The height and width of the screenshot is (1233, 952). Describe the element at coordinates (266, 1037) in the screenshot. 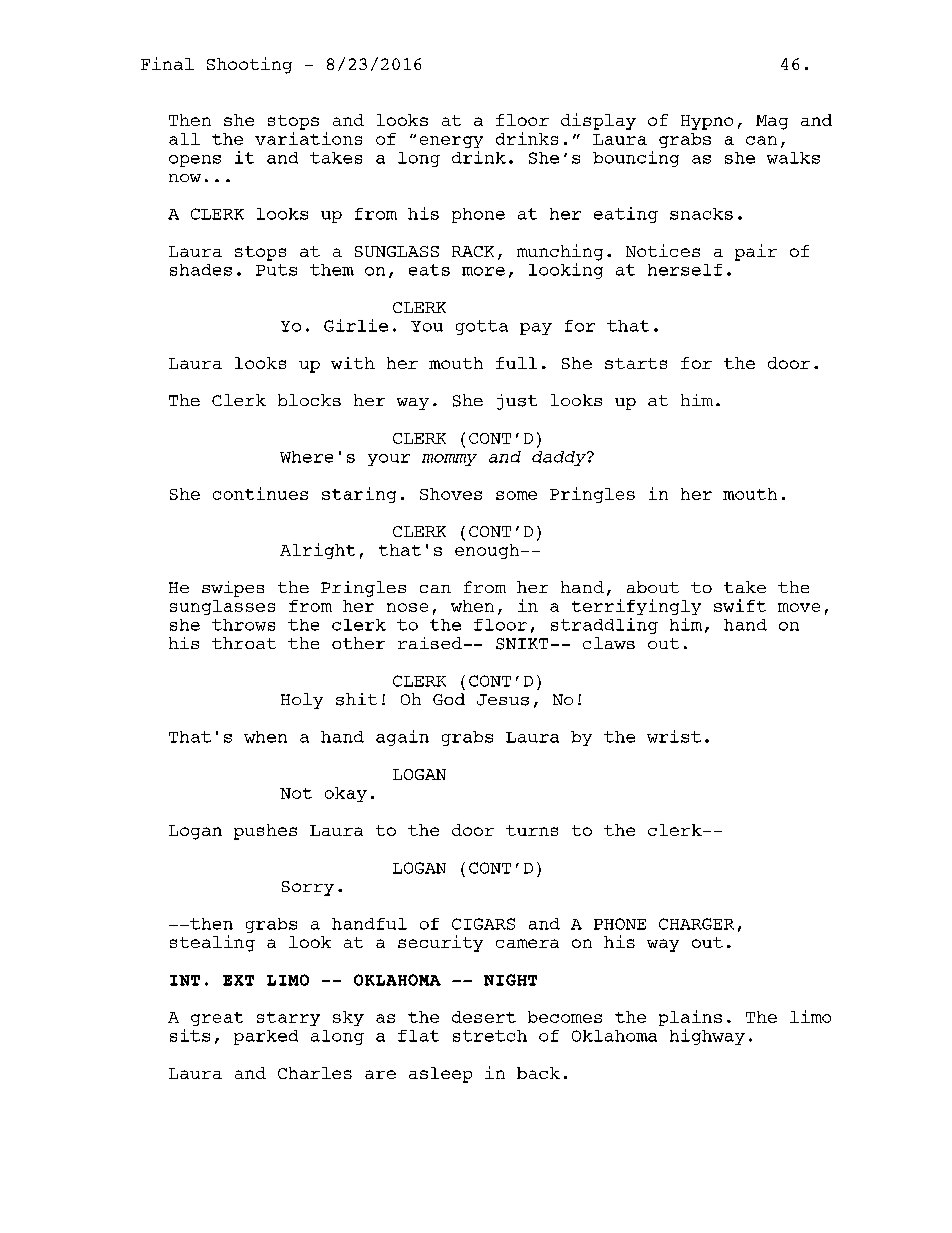

I see `parked` at that location.
